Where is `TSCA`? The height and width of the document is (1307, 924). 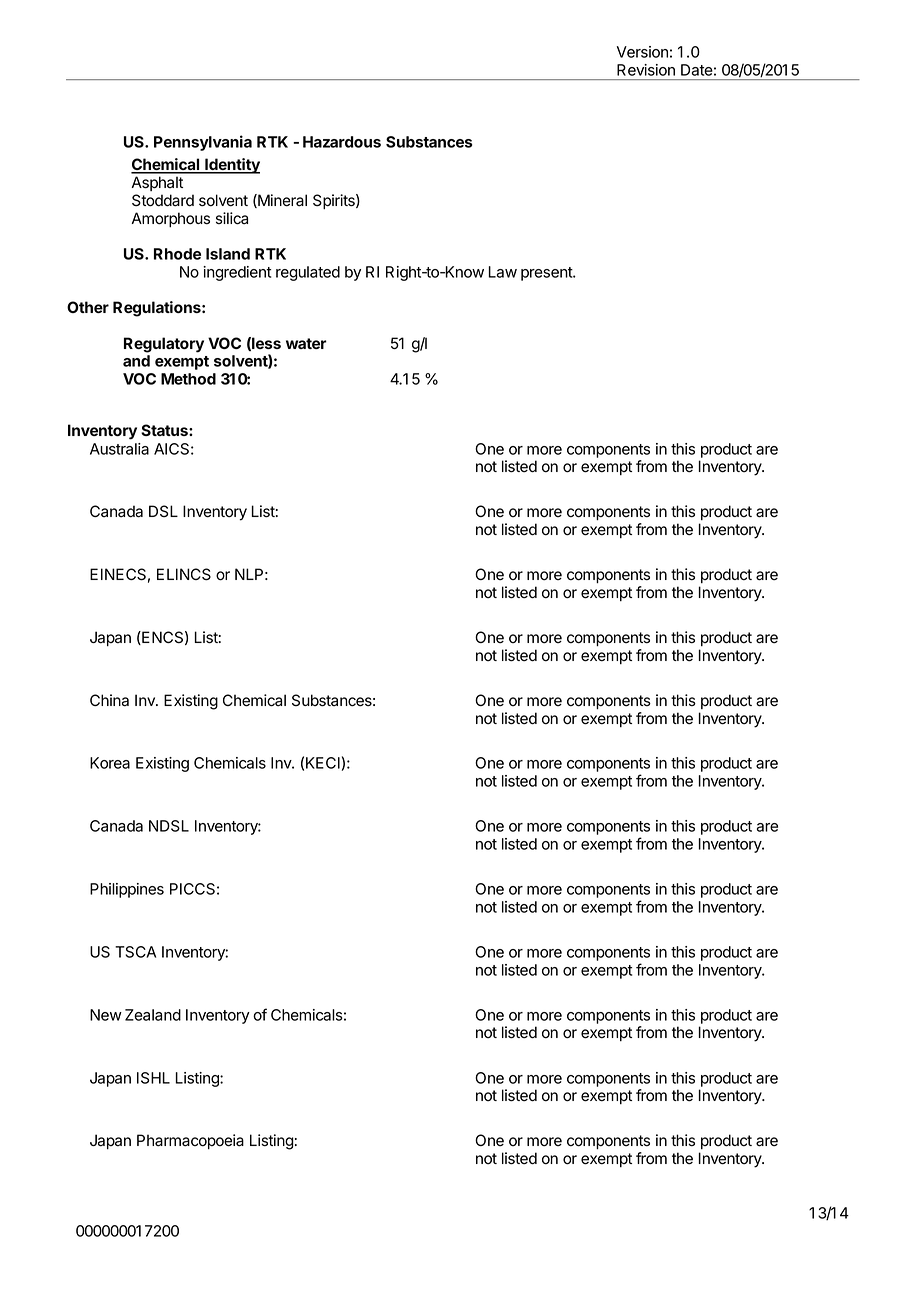 TSCA is located at coordinates (135, 952).
